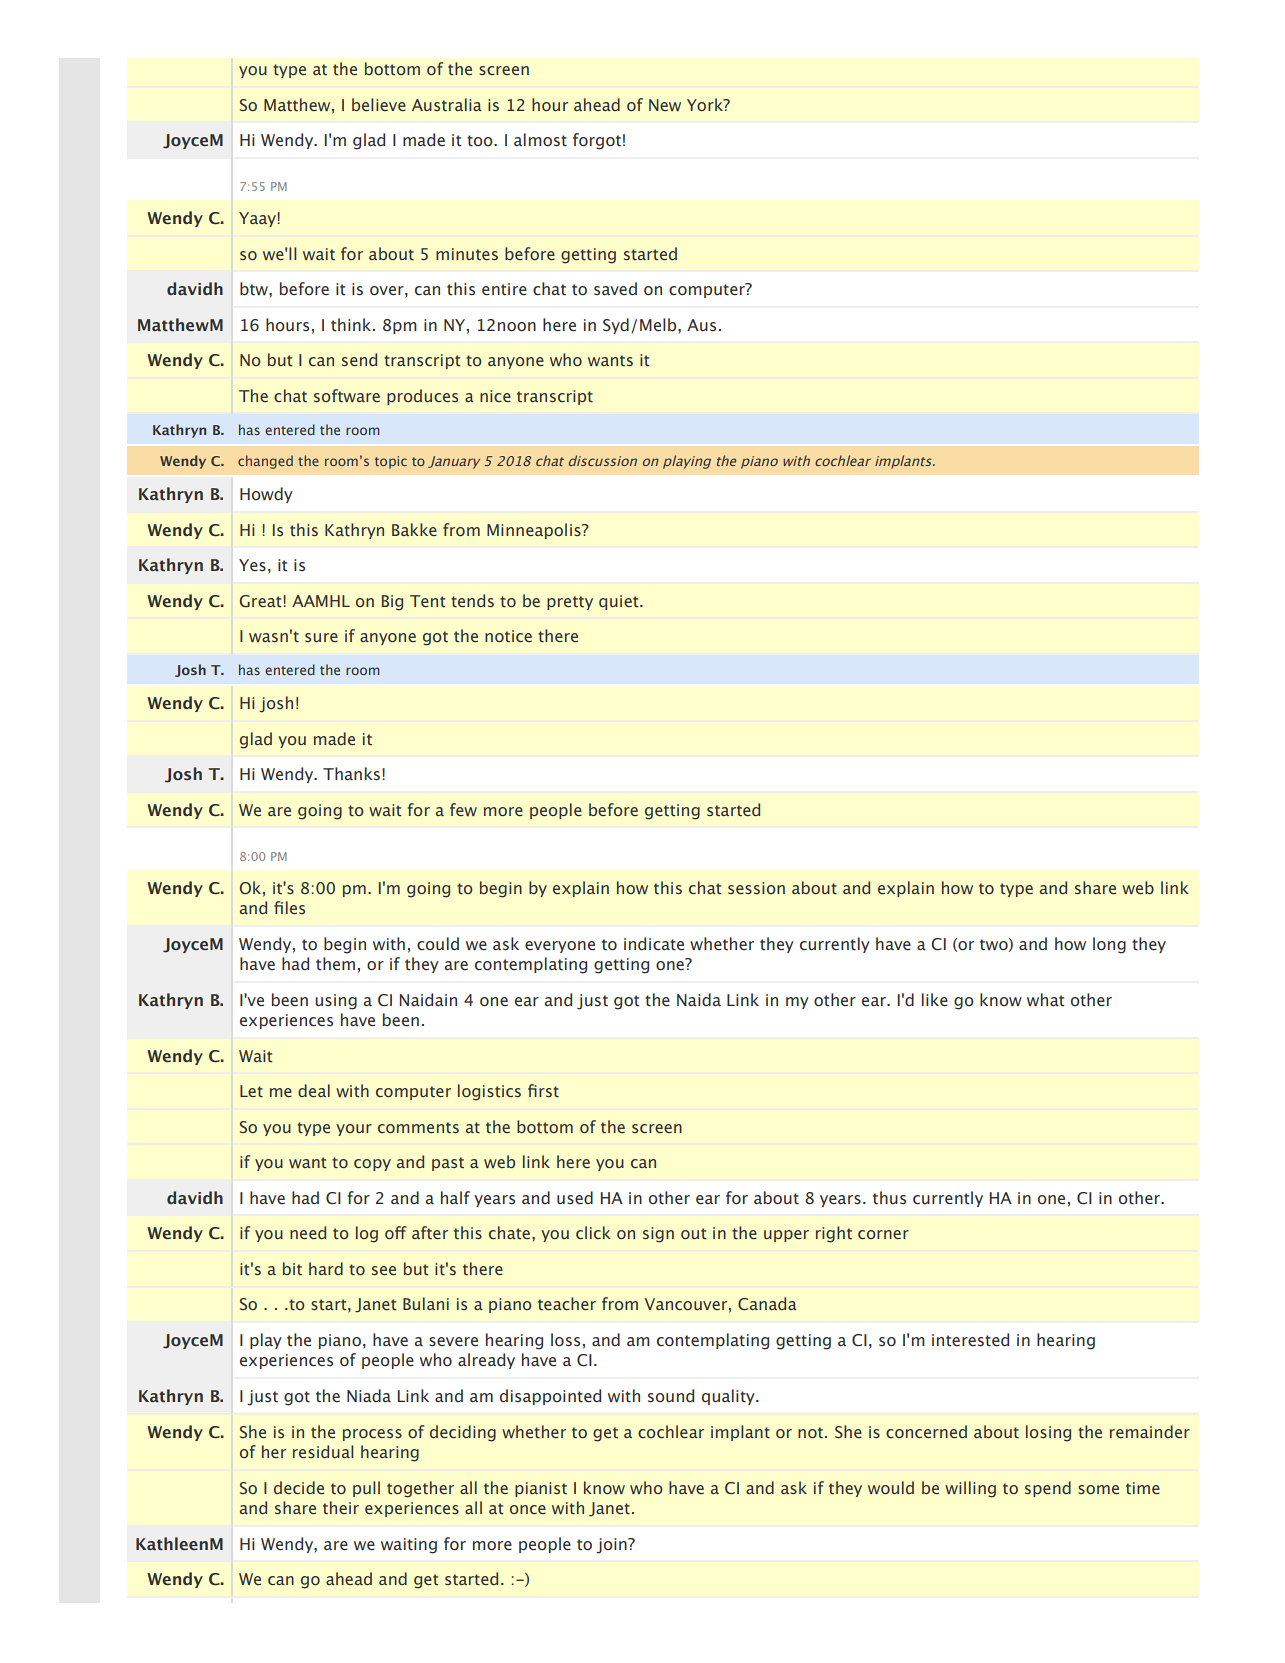  I want to click on long, so click(1109, 945).
